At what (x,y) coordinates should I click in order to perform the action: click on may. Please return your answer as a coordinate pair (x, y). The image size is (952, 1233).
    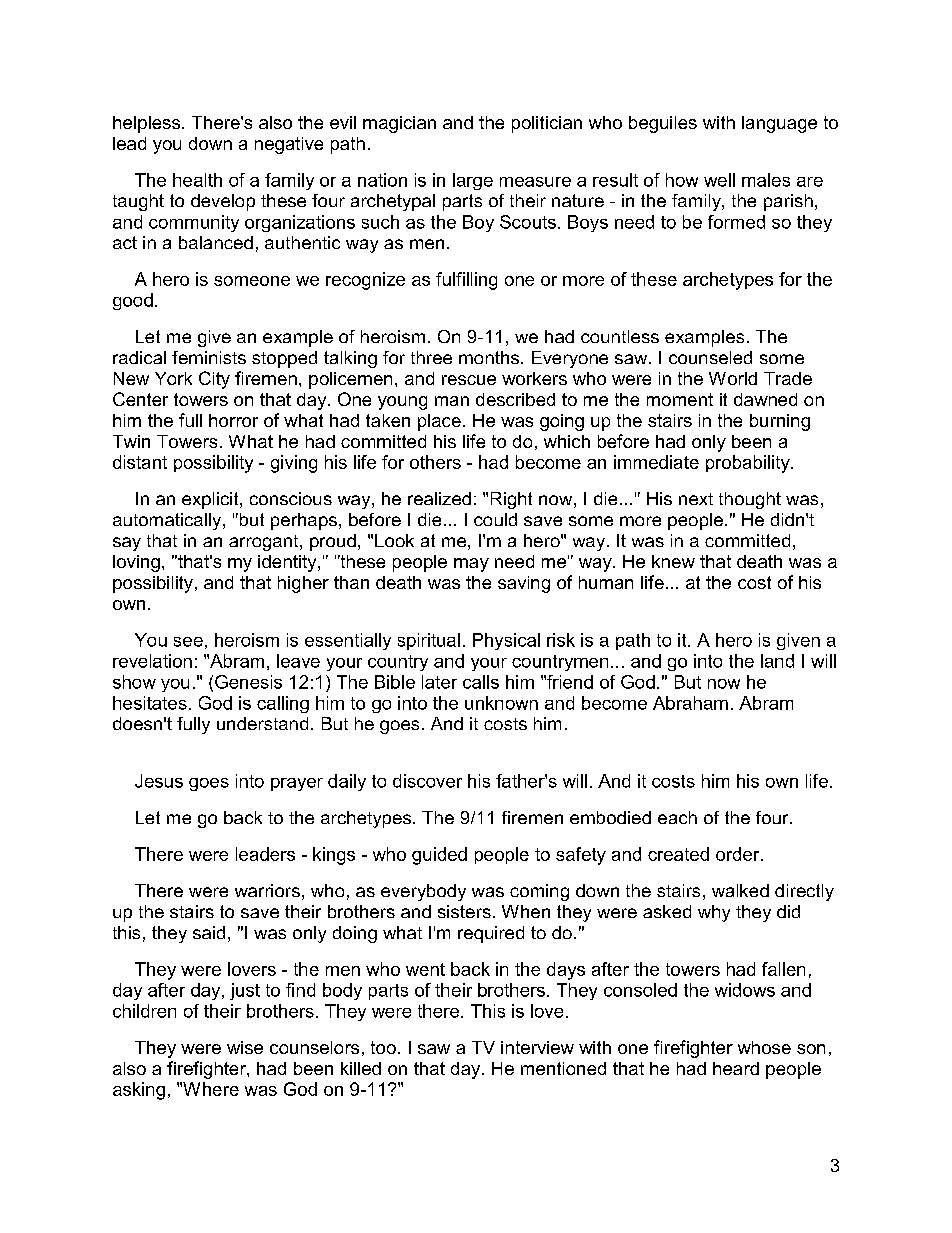
    Looking at the image, I should click on (471, 565).
